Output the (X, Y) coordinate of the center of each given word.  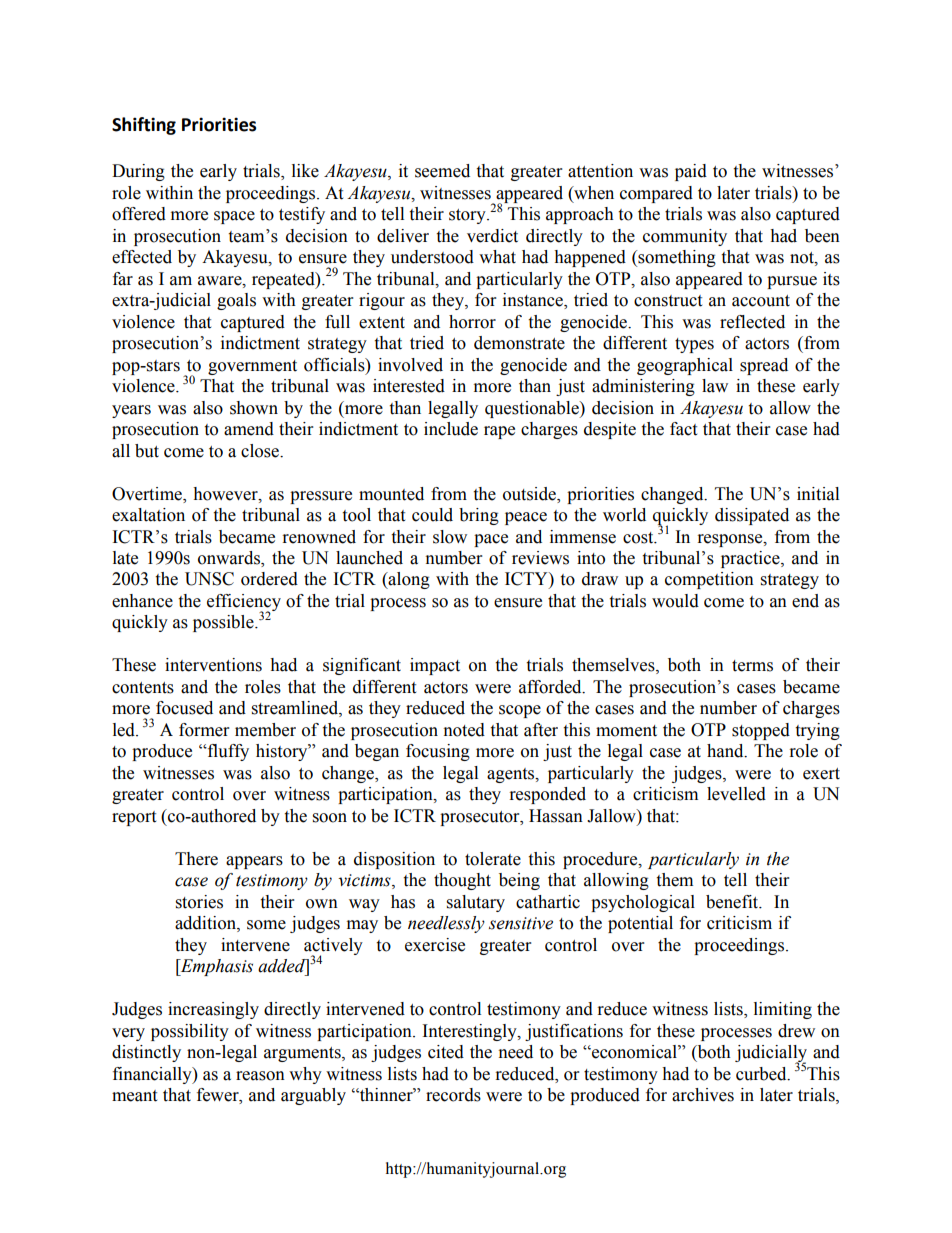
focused (184, 708)
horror (472, 322)
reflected (752, 322)
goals (236, 301)
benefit (733, 902)
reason (260, 1076)
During (138, 172)
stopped (761, 731)
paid (691, 172)
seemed (442, 171)
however (226, 494)
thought (462, 881)
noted (464, 730)
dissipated (752, 516)
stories (199, 902)
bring (479, 516)
